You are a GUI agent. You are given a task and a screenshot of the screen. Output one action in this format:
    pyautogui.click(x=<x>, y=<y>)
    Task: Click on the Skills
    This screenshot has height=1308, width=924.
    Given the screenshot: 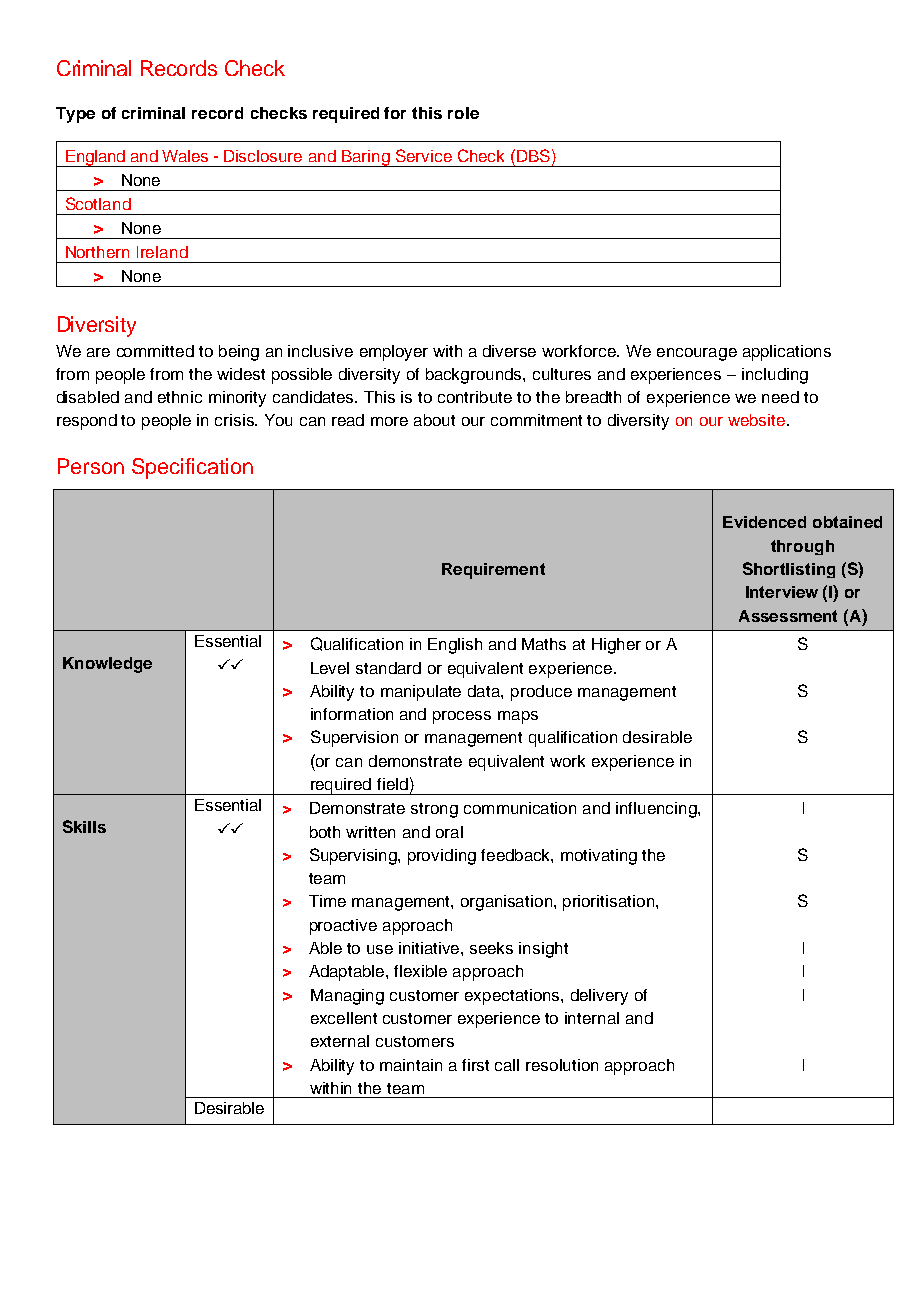 What is the action you would take?
    pyautogui.click(x=84, y=826)
